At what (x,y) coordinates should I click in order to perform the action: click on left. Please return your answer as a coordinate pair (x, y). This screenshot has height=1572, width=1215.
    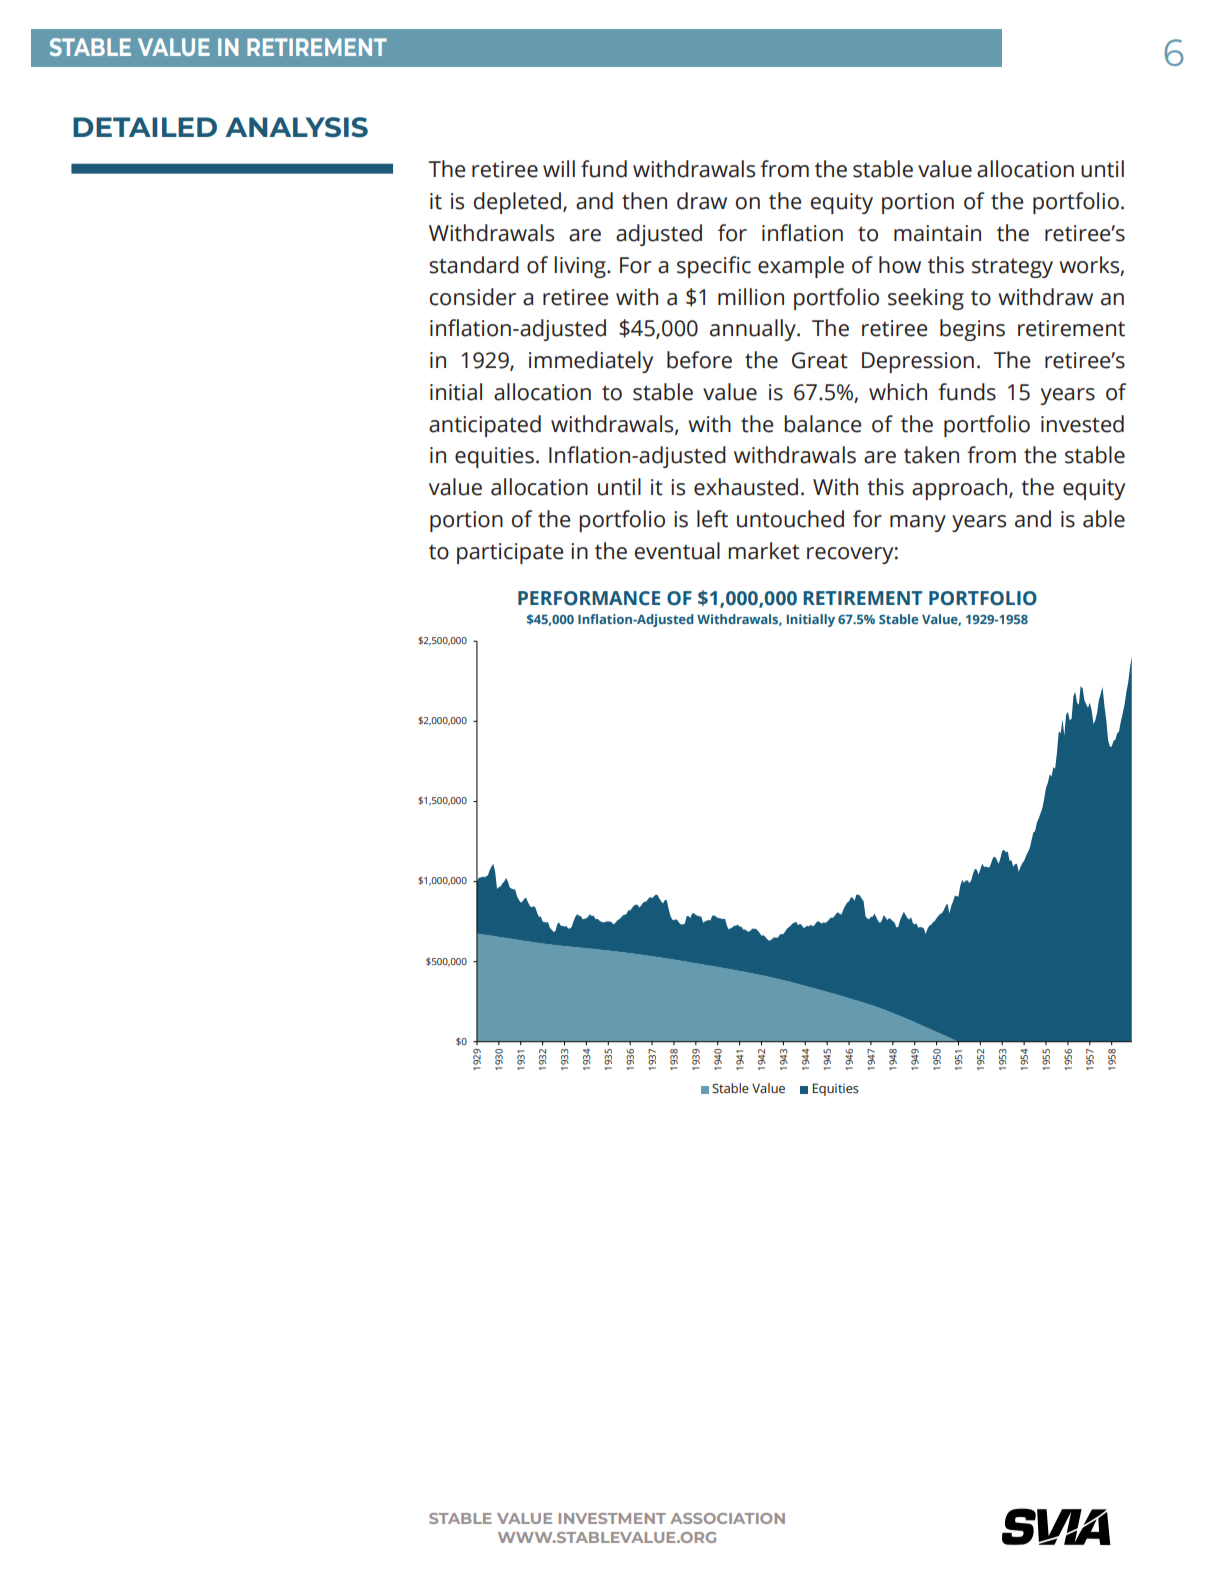
    Looking at the image, I should click on (712, 519).
